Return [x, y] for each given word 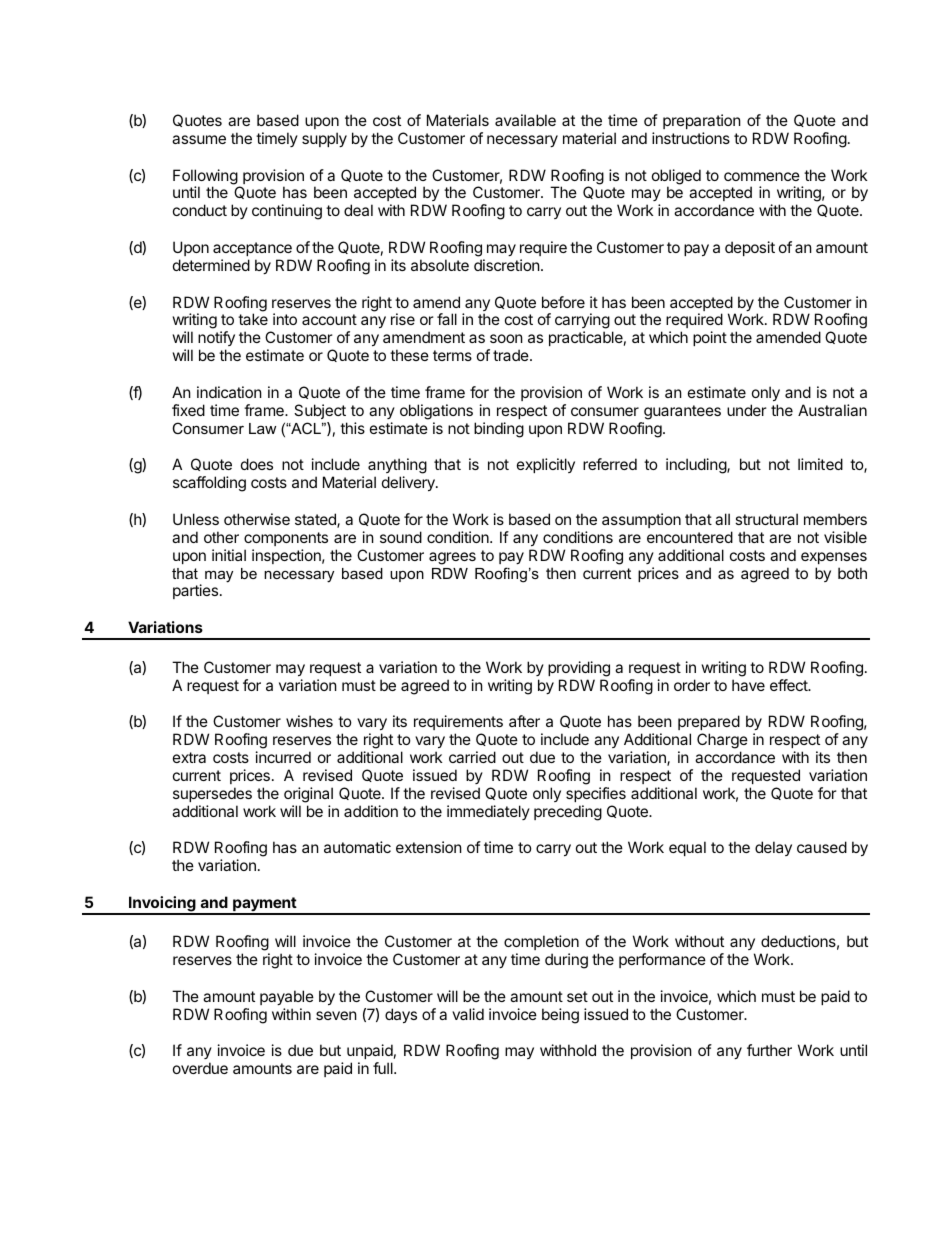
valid [468, 1014]
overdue [200, 1068]
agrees [452, 558]
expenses [834, 558]
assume [199, 139]
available [525, 120]
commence [762, 176]
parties [195, 591]
